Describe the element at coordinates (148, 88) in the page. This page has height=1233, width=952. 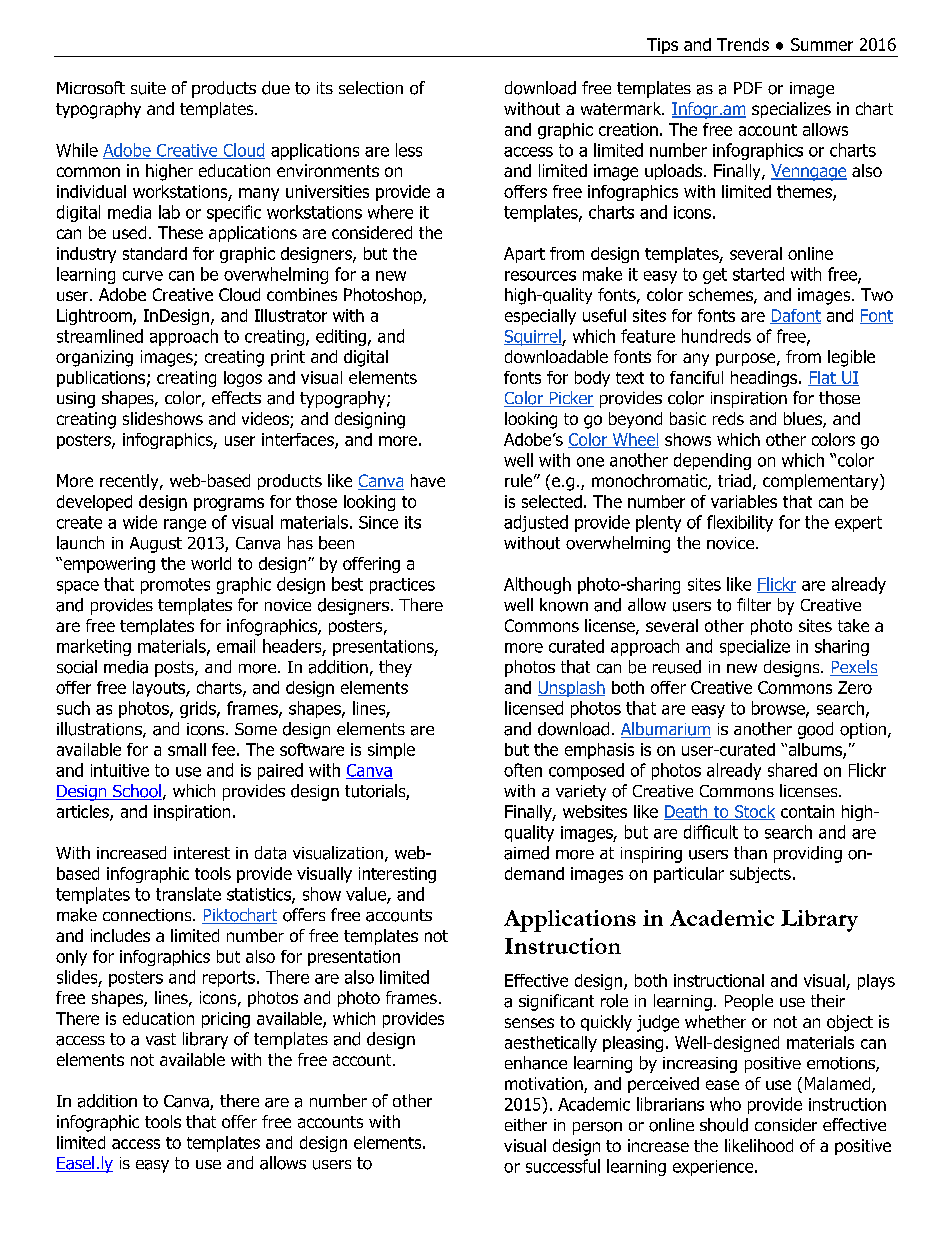
I see `suite` at that location.
